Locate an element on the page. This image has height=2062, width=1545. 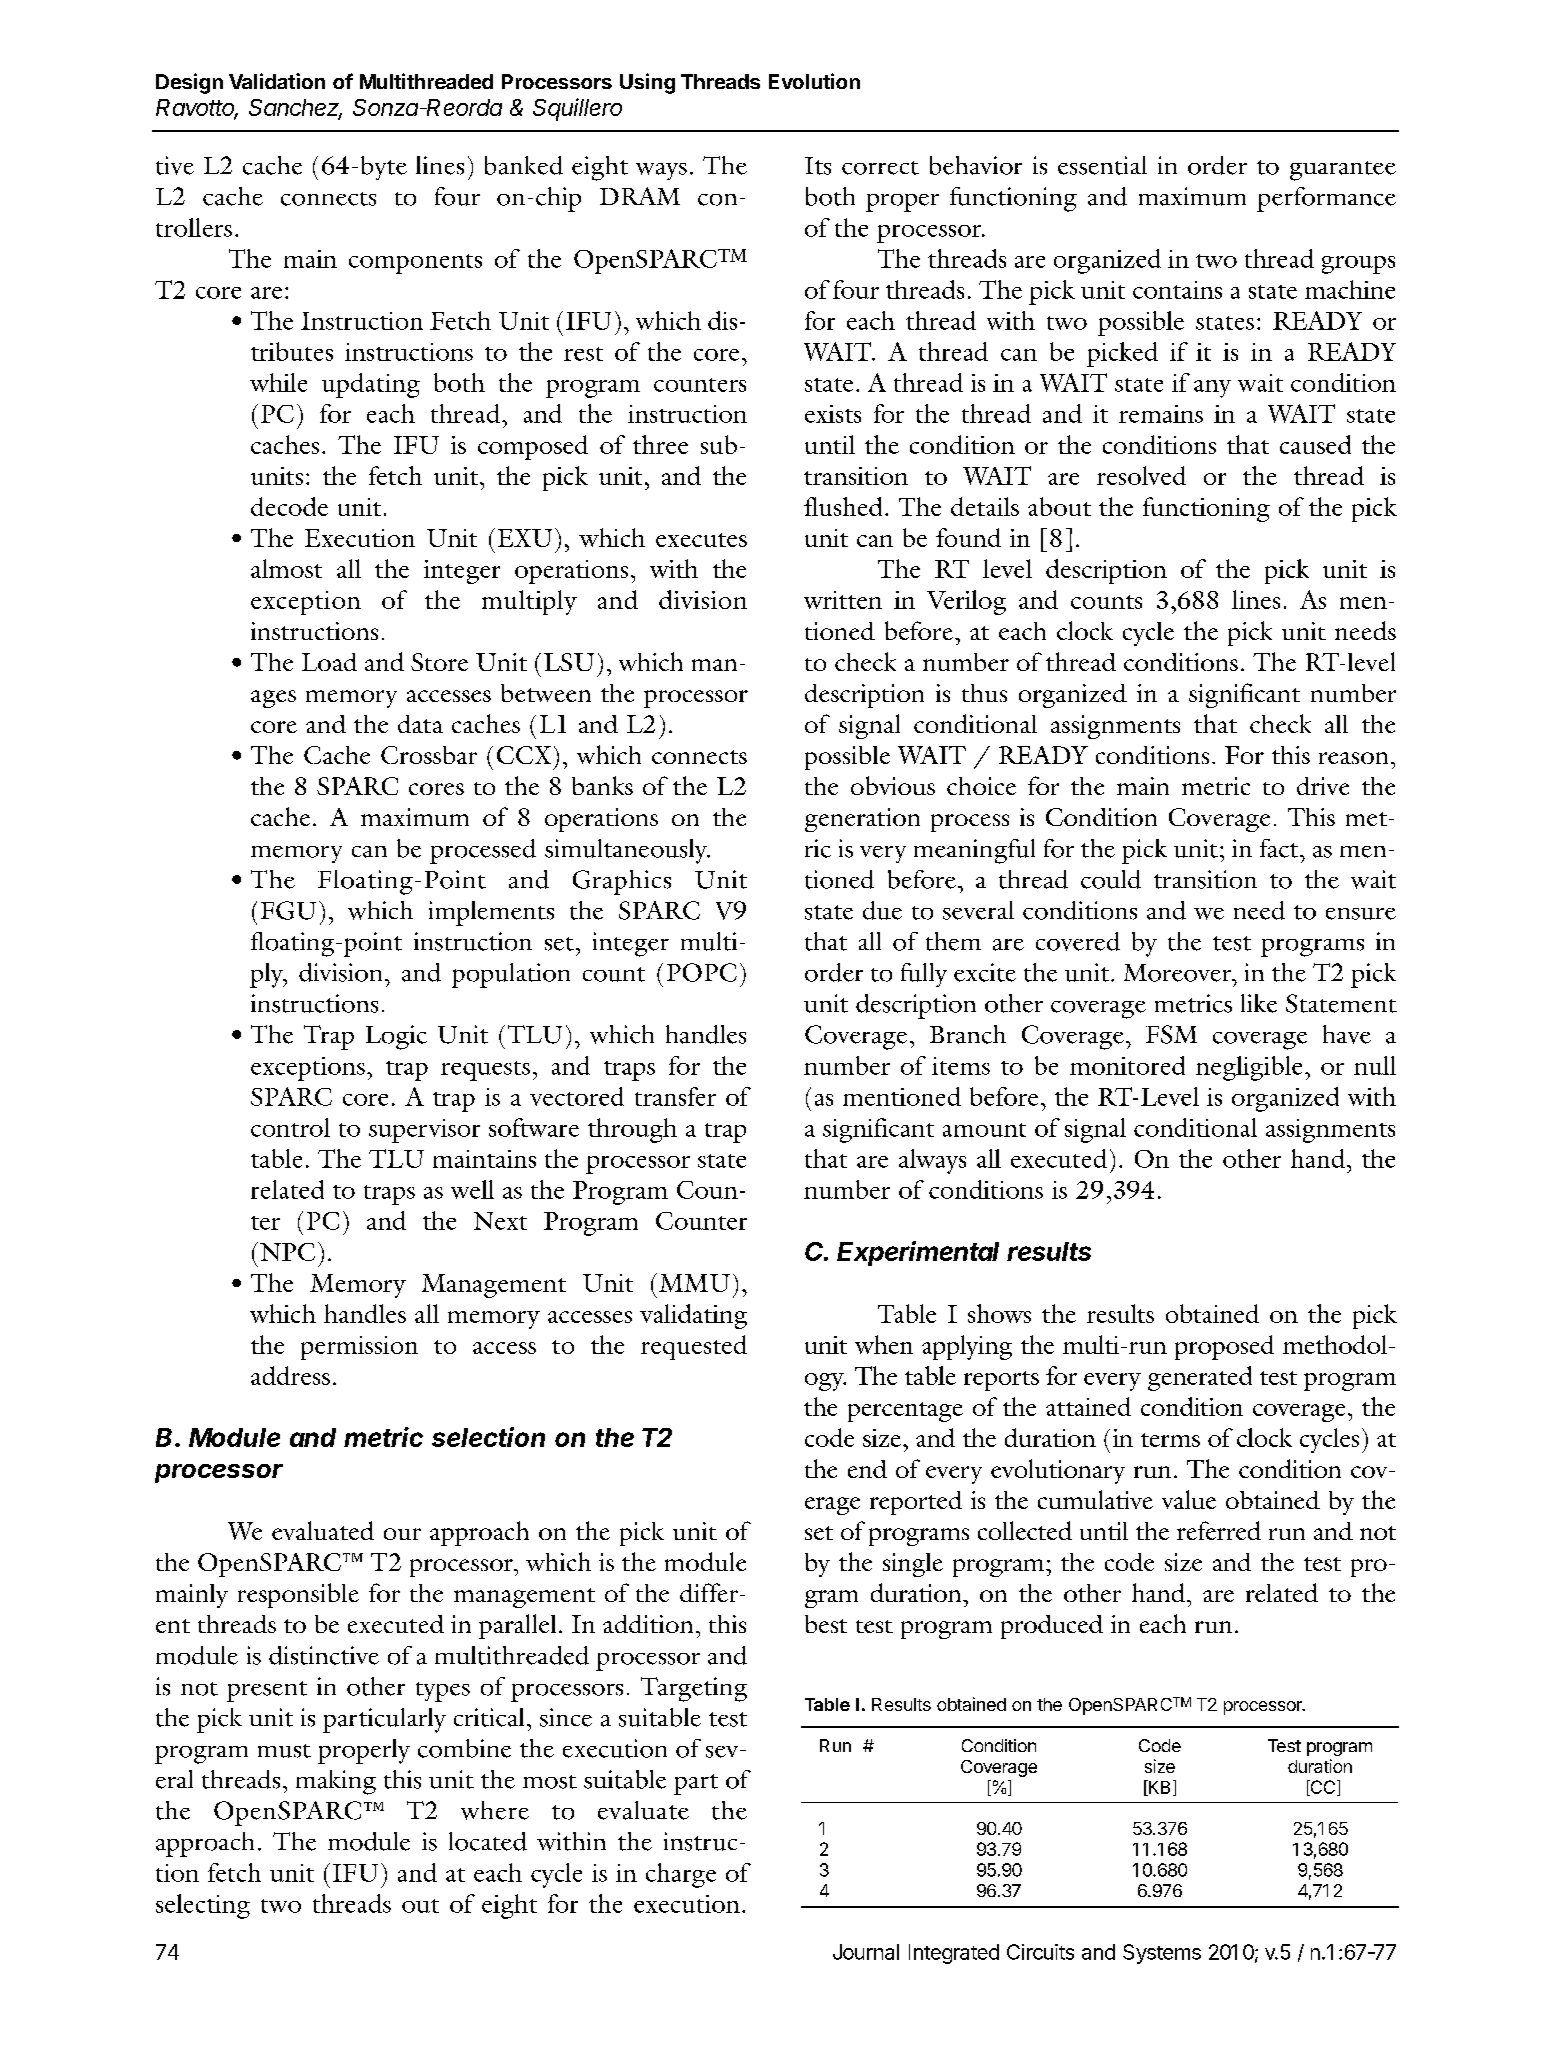
validating is located at coordinates (693, 1316).
